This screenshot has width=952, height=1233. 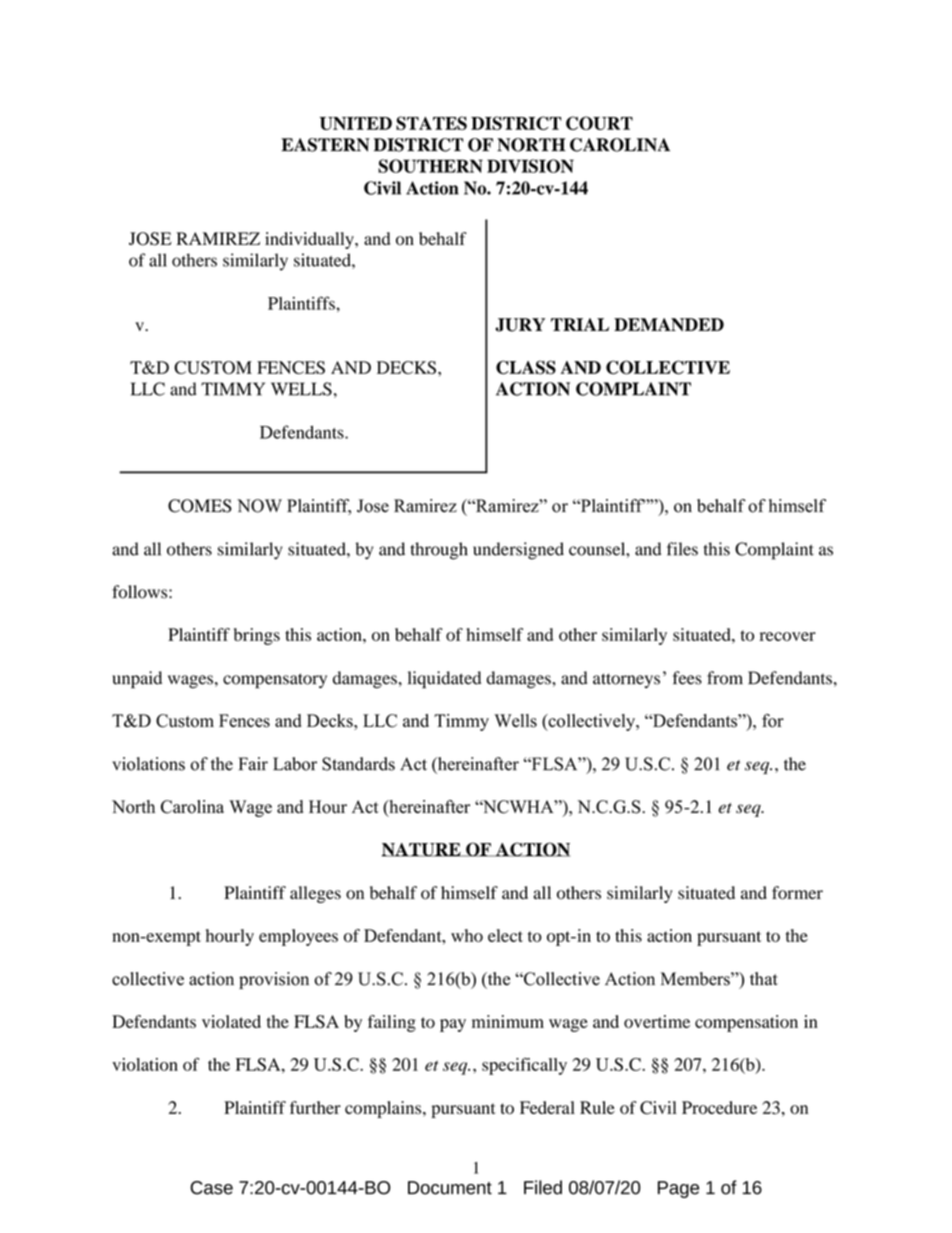 I want to click on SOUTHERN, so click(x=430, y=166).
